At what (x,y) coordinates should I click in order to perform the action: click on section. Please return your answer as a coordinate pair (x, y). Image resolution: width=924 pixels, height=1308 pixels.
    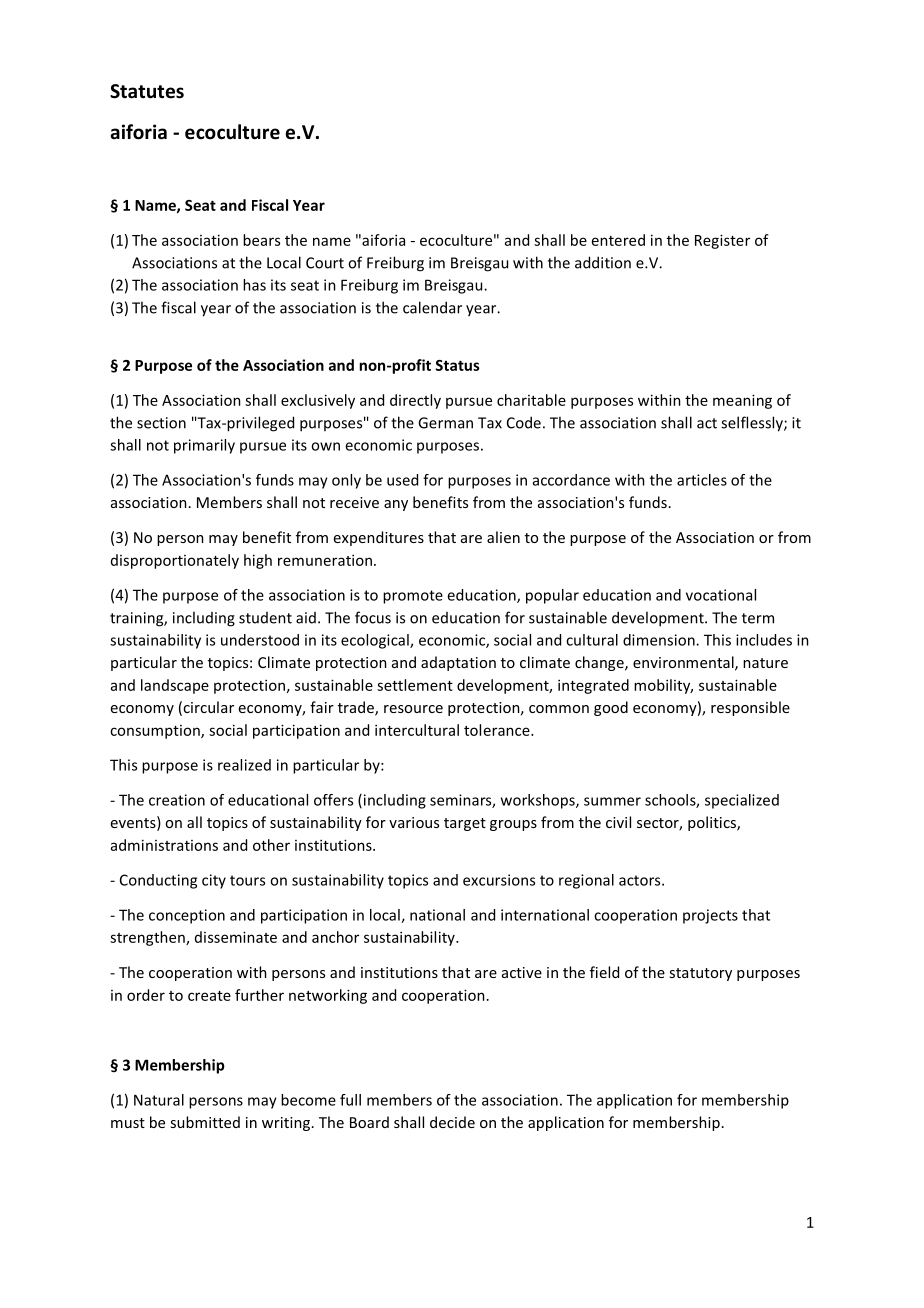
    Looking at the image, I should click on (161, 423).
